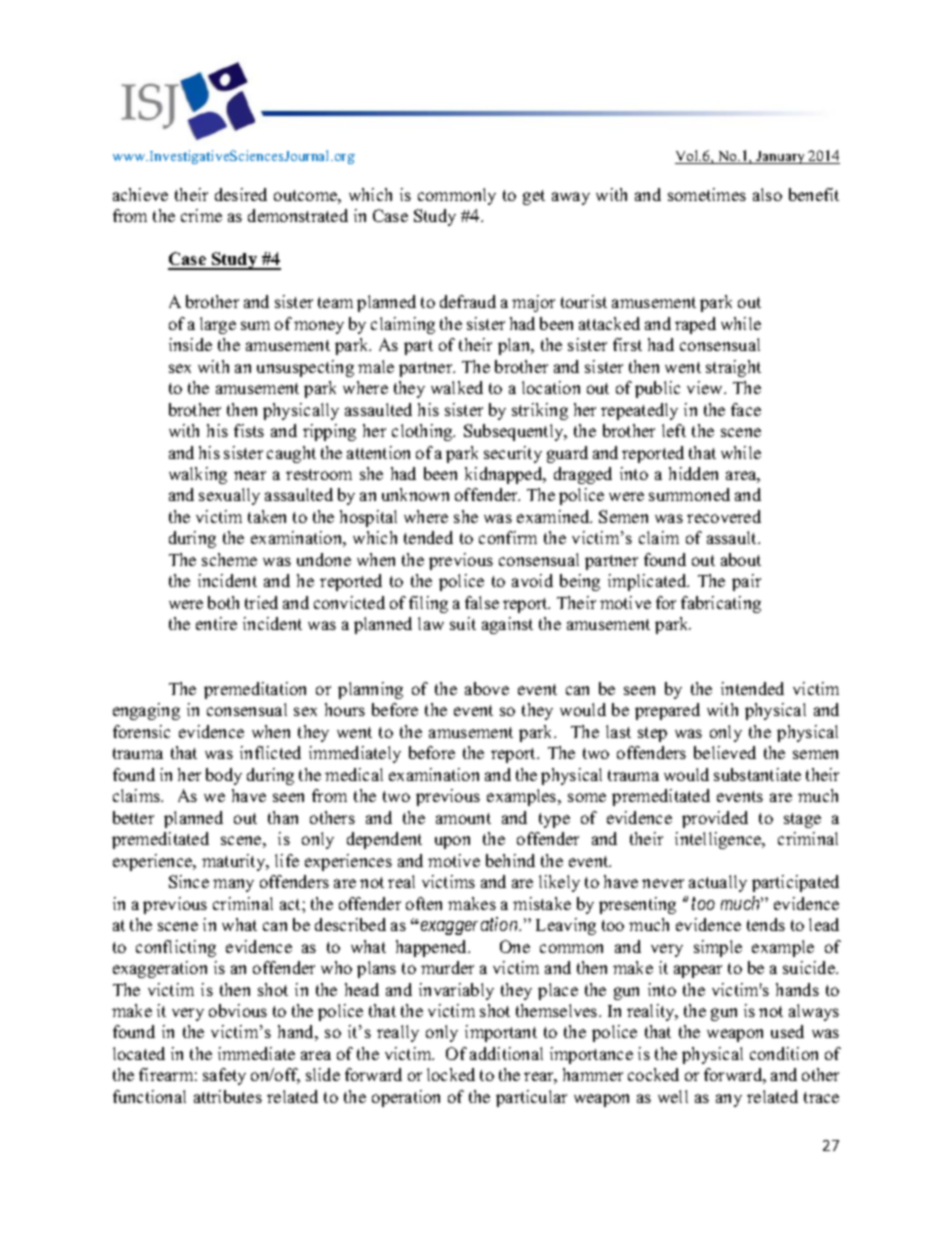 Image resolution: width=952 pixels, height=1233 pixels. Describe the element at coordinates (534, 197) in the page. I see `get` at that location.
